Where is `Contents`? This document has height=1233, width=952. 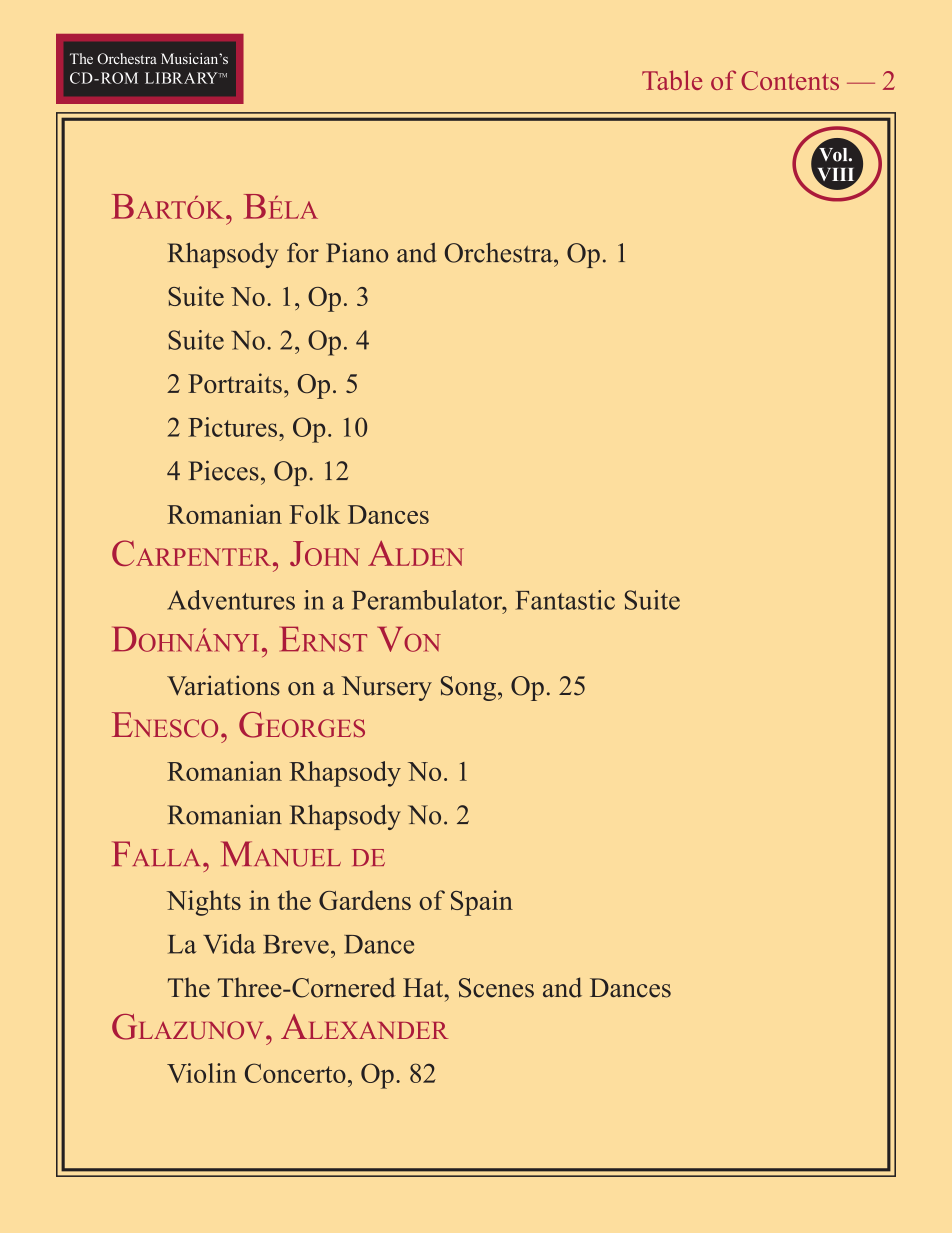 Contents is located at coordinates (790, 80).
